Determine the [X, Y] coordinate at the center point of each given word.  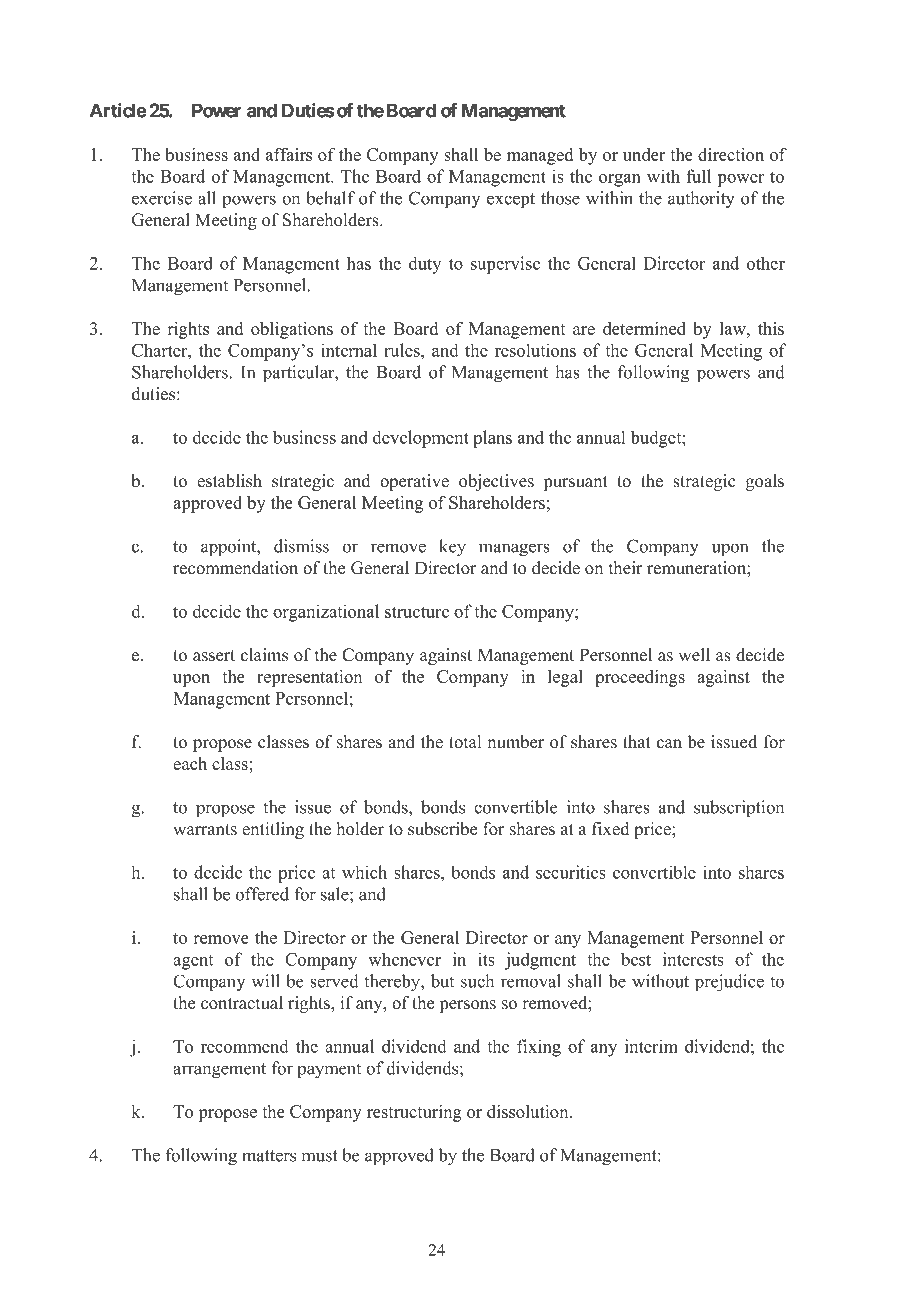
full [698, 176]
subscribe [442, 829]
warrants [205, 830]
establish [229, 481]
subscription [739, 809]
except [511, 201]
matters [269, 1156]
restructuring [414, 1113]
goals [765, 482]
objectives [496, 482]
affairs [289, 154]
